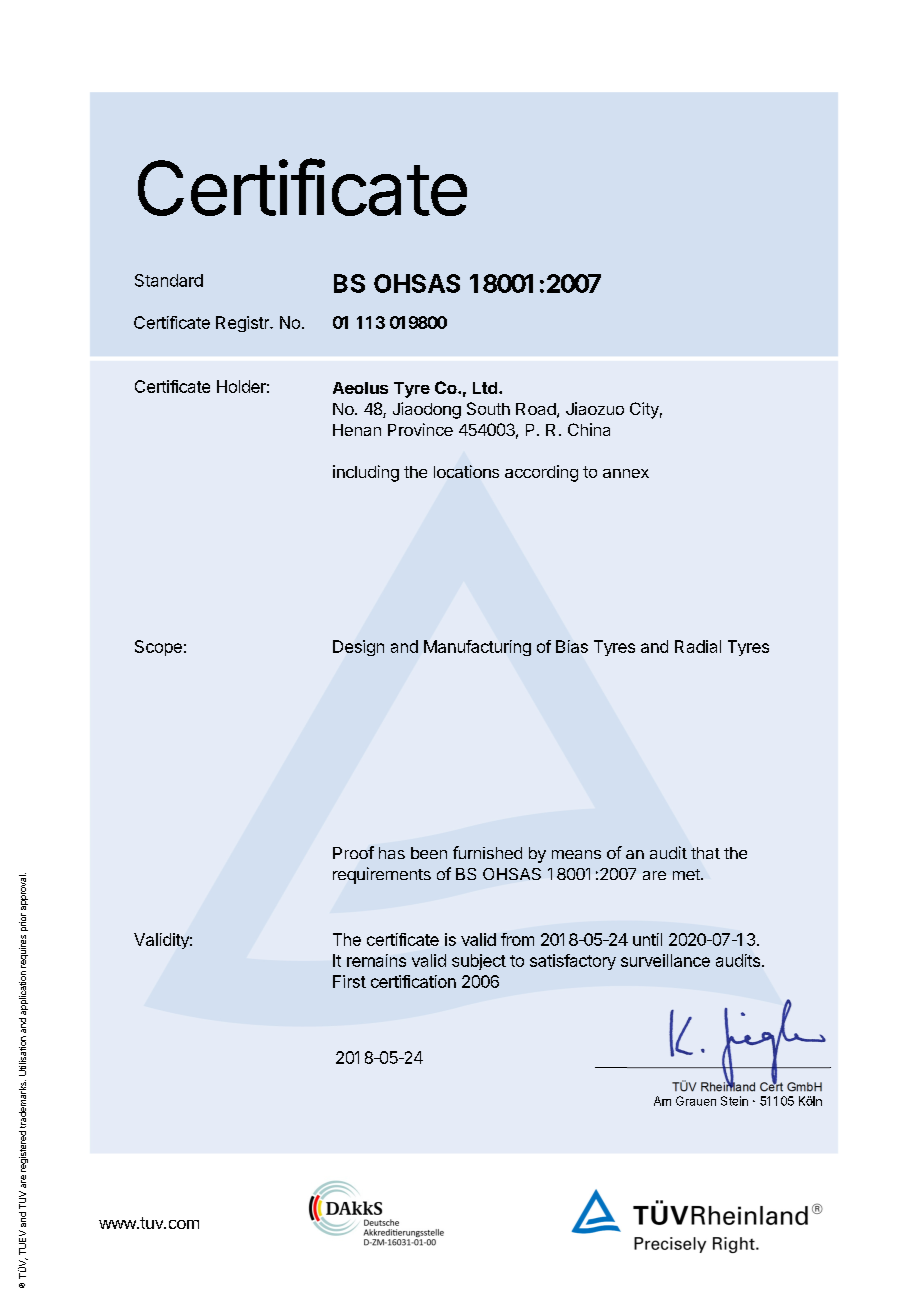 This image has width=924, height=1308. I want to click on including, so click(366, 473).
